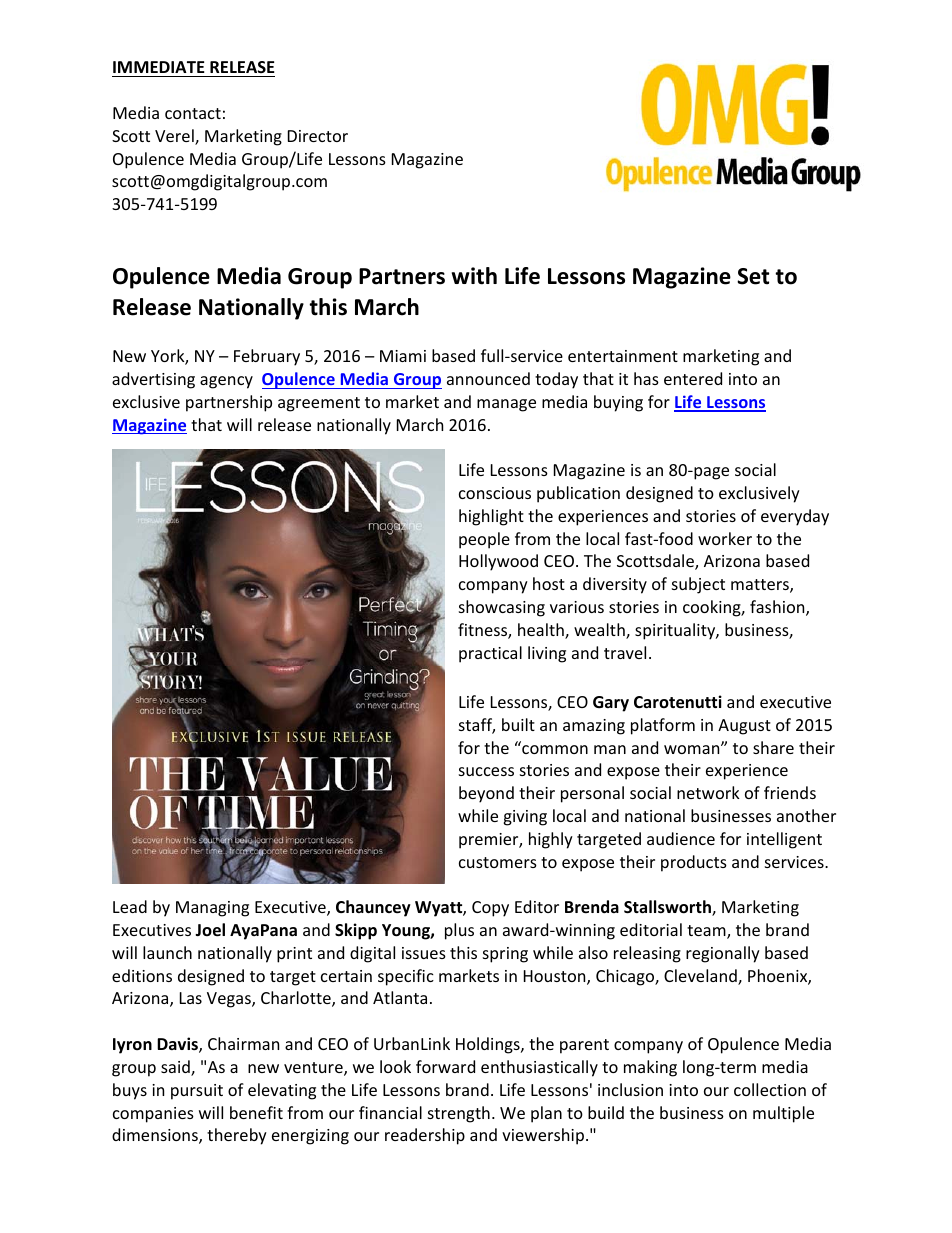 The image size is (952, 1233). I want to click on strength, so click(459, 1114).
